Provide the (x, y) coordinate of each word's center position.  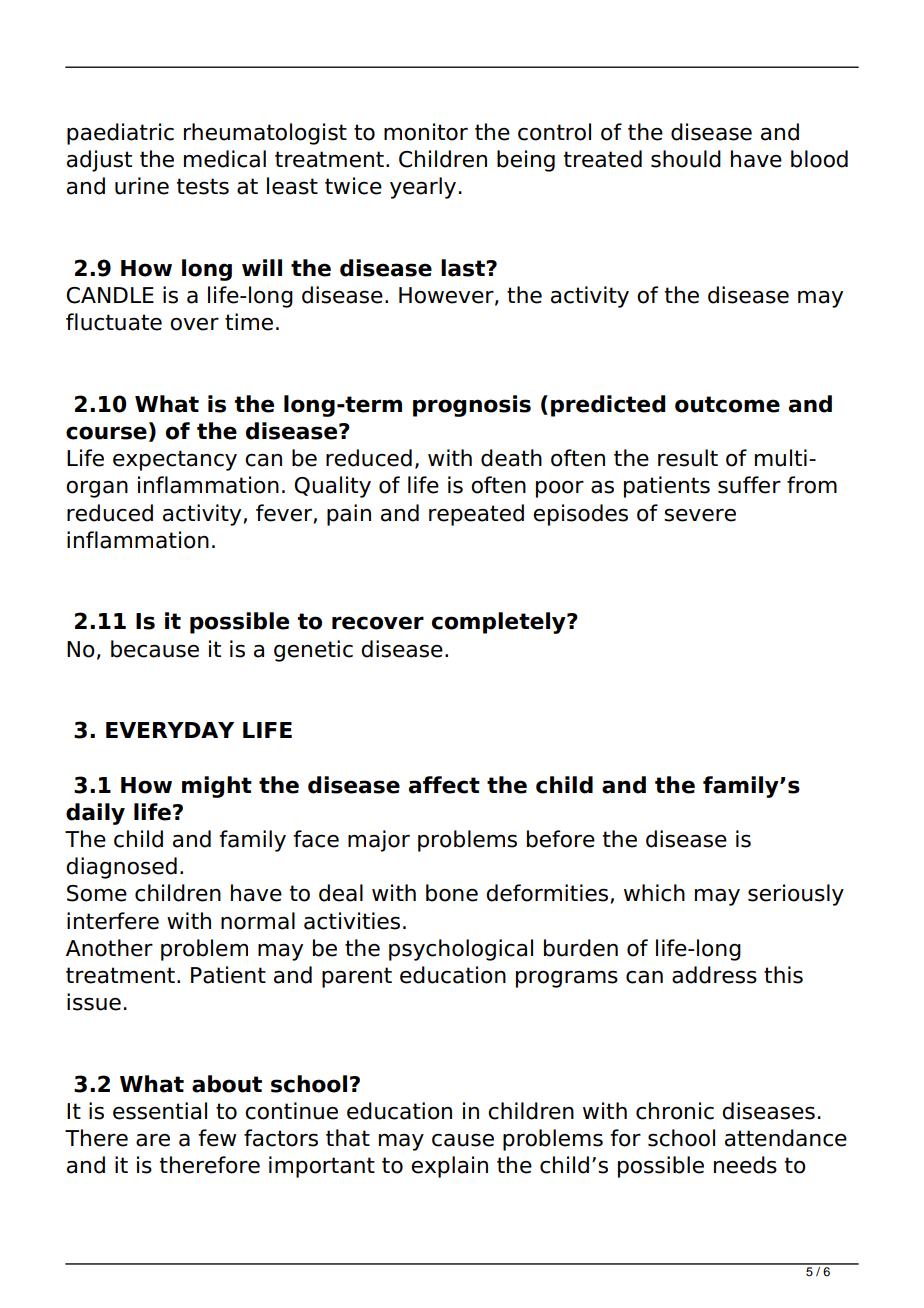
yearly (423, 188)
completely (500, 623)
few (217, 1138)
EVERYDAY (170, 730)
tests (203, 186)
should (686, 159)
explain (449, 1167)
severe (700, 515)
